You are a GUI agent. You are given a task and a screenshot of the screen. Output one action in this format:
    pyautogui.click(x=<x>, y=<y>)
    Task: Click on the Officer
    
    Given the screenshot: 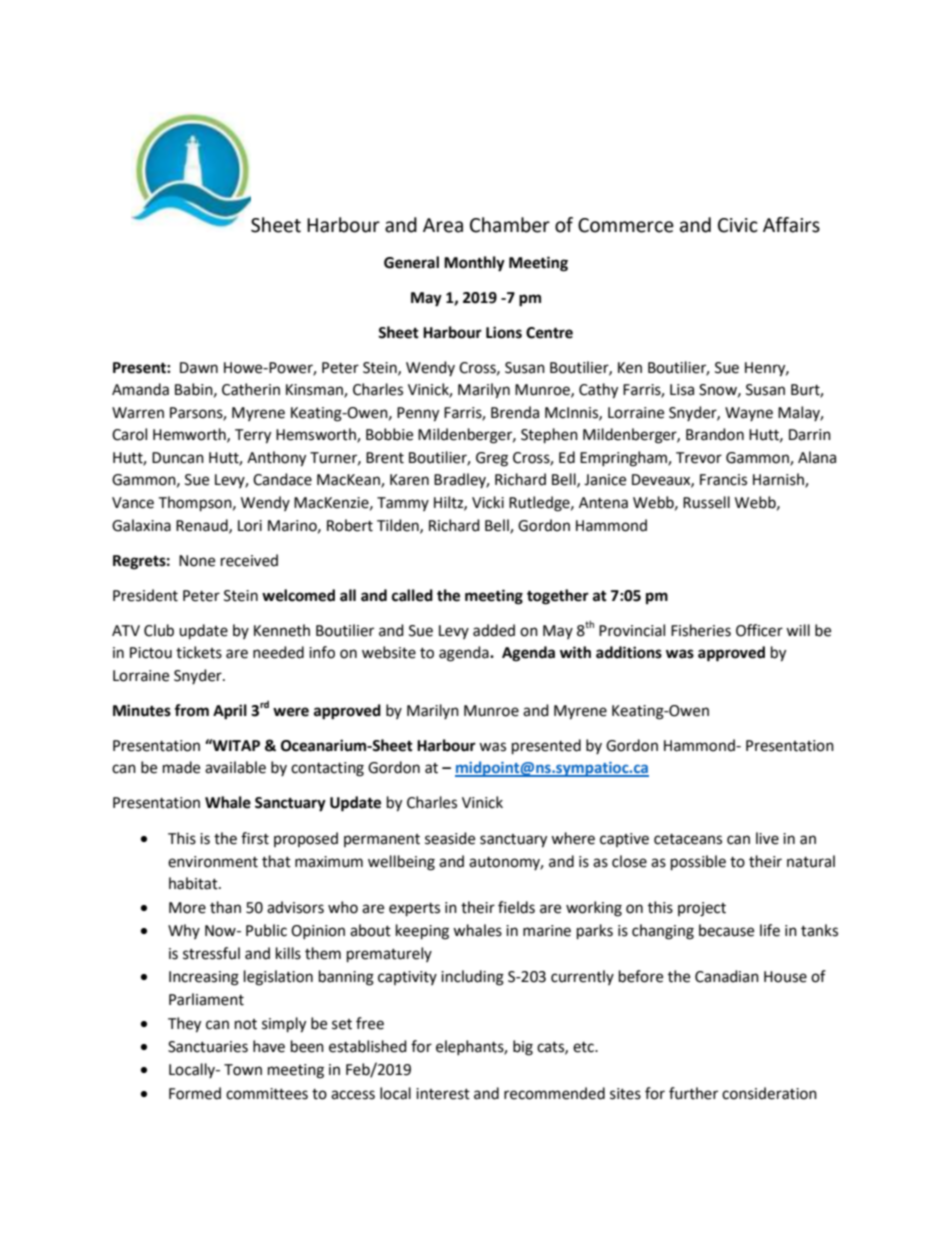 What is the action you would take?
    pyautogui.click(x=759, y=630)
